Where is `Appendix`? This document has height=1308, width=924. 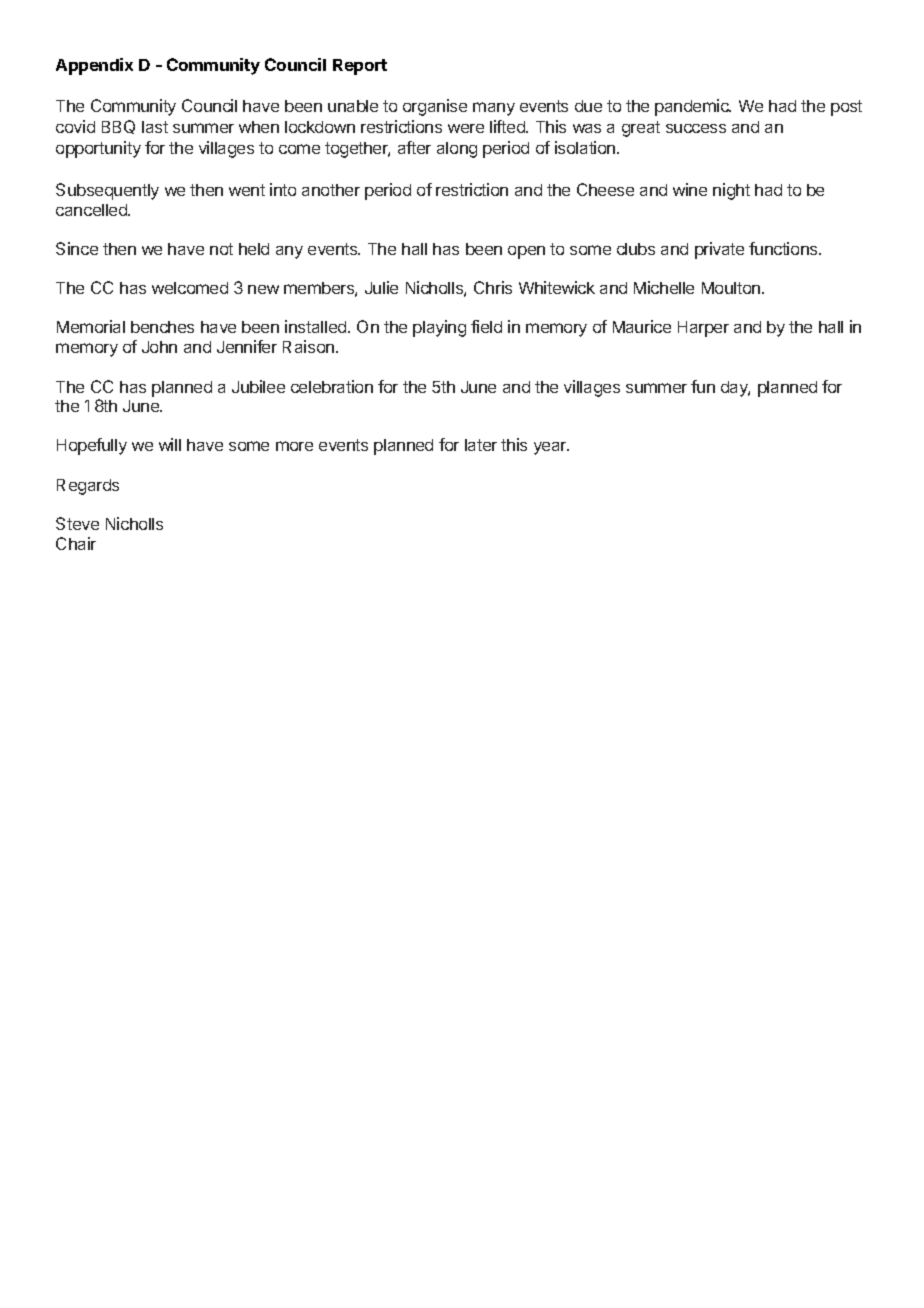
Appendix is located at coordinates (94, 66).
